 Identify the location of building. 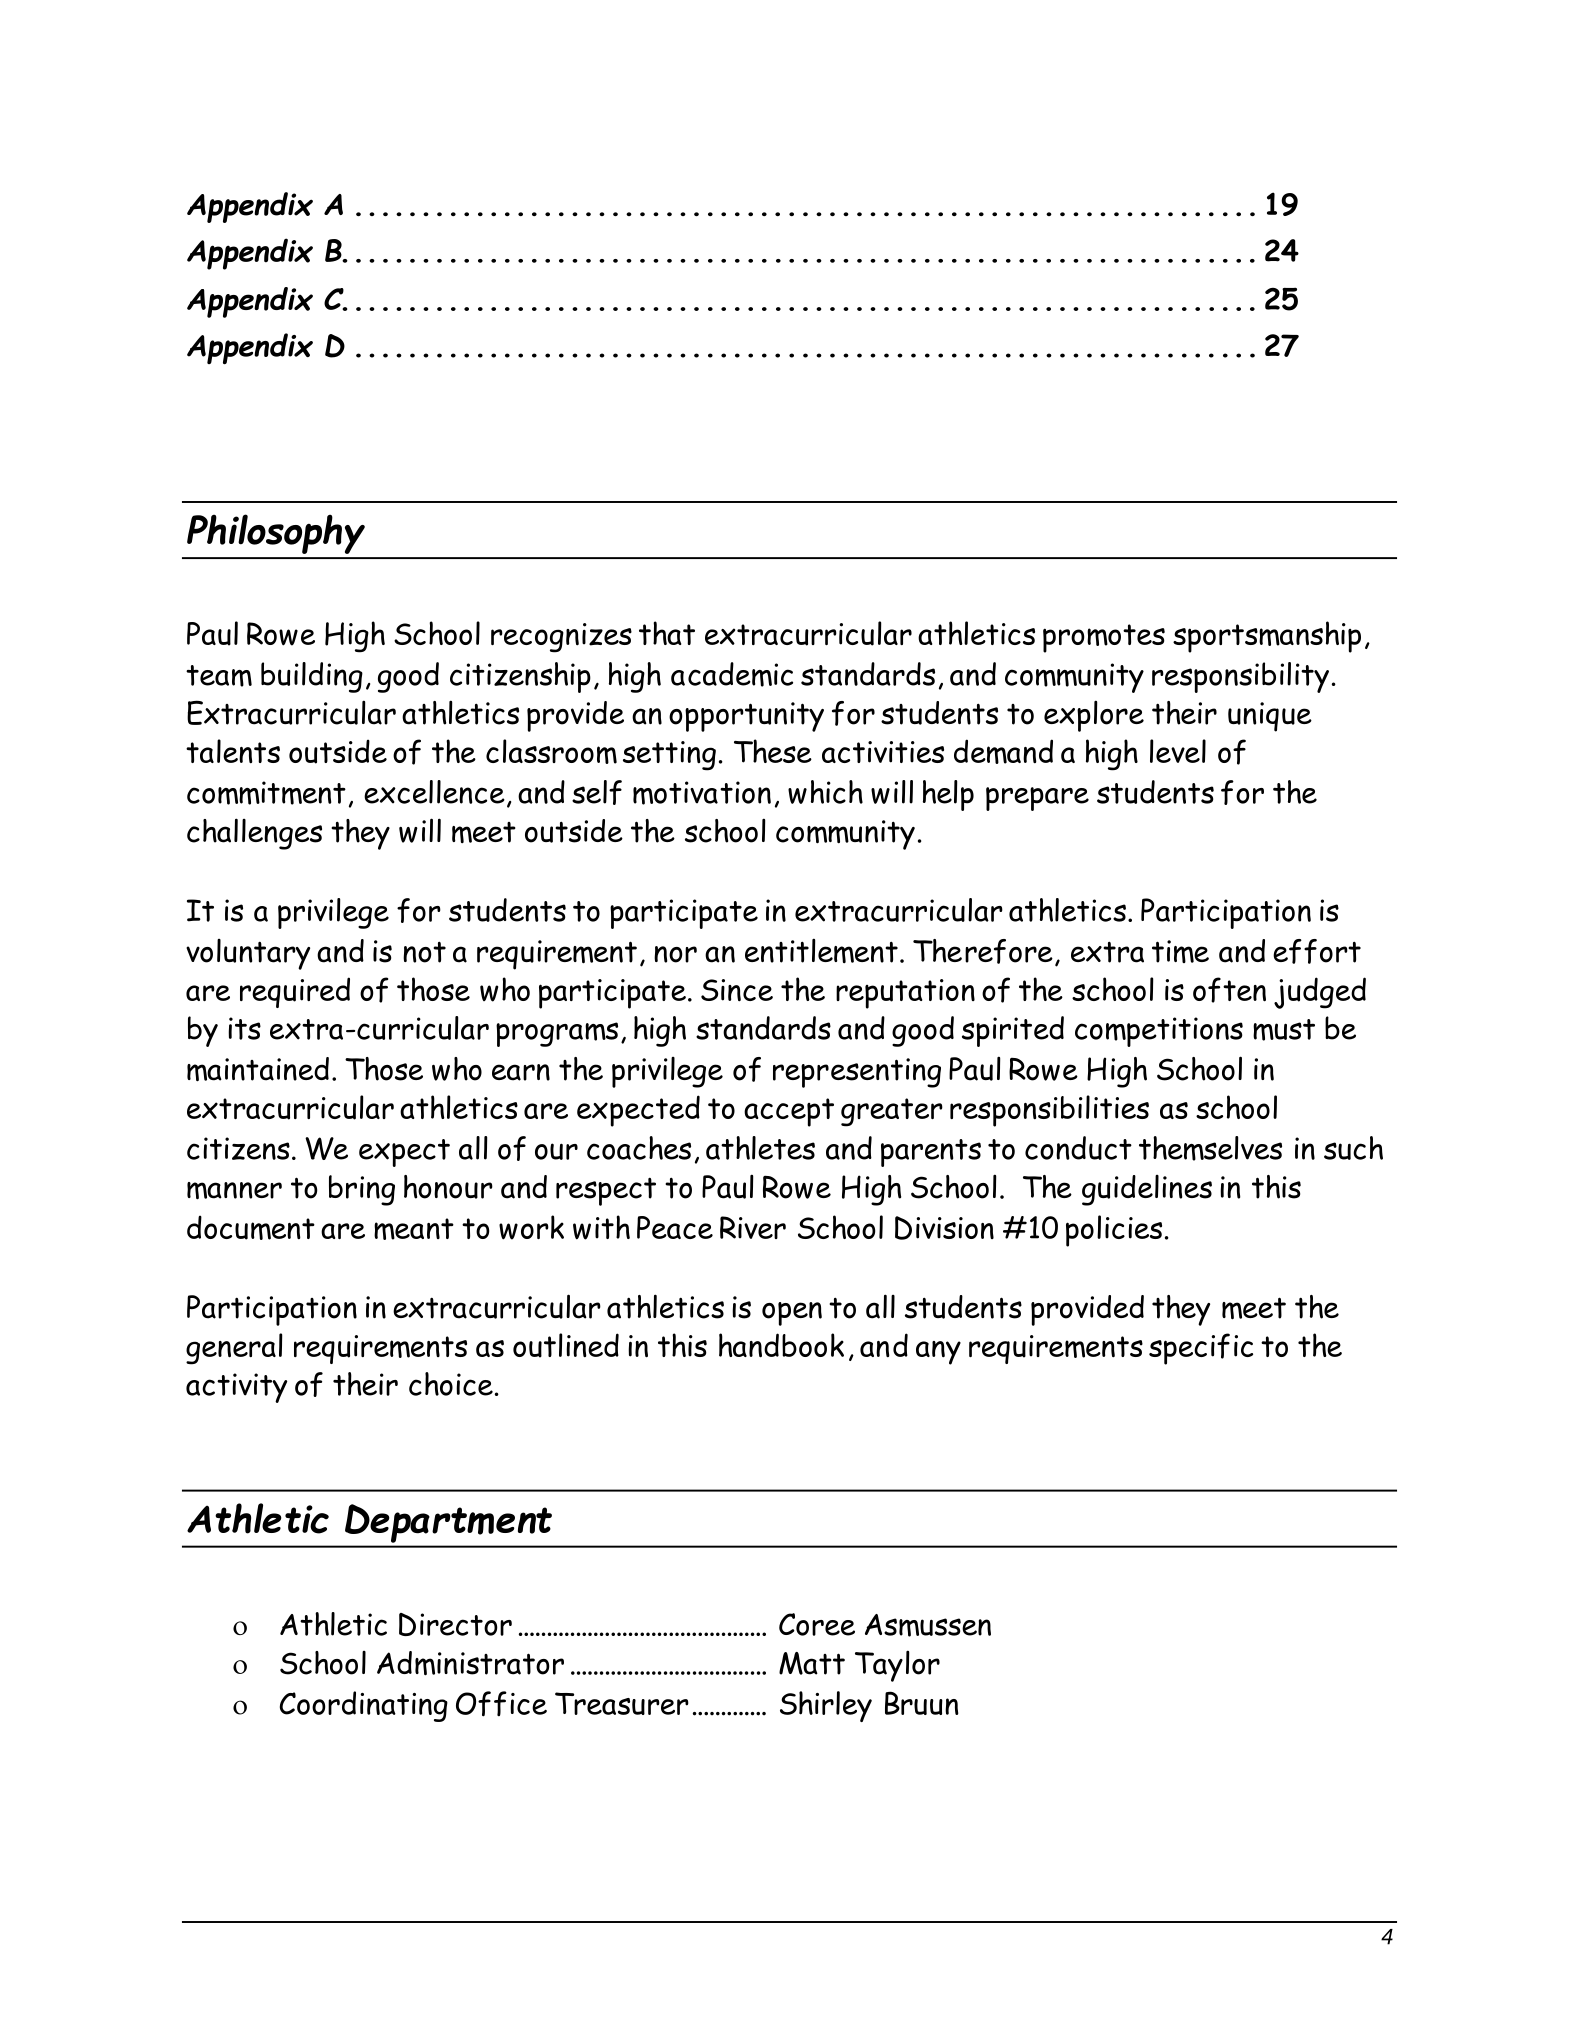
(312, 677).
